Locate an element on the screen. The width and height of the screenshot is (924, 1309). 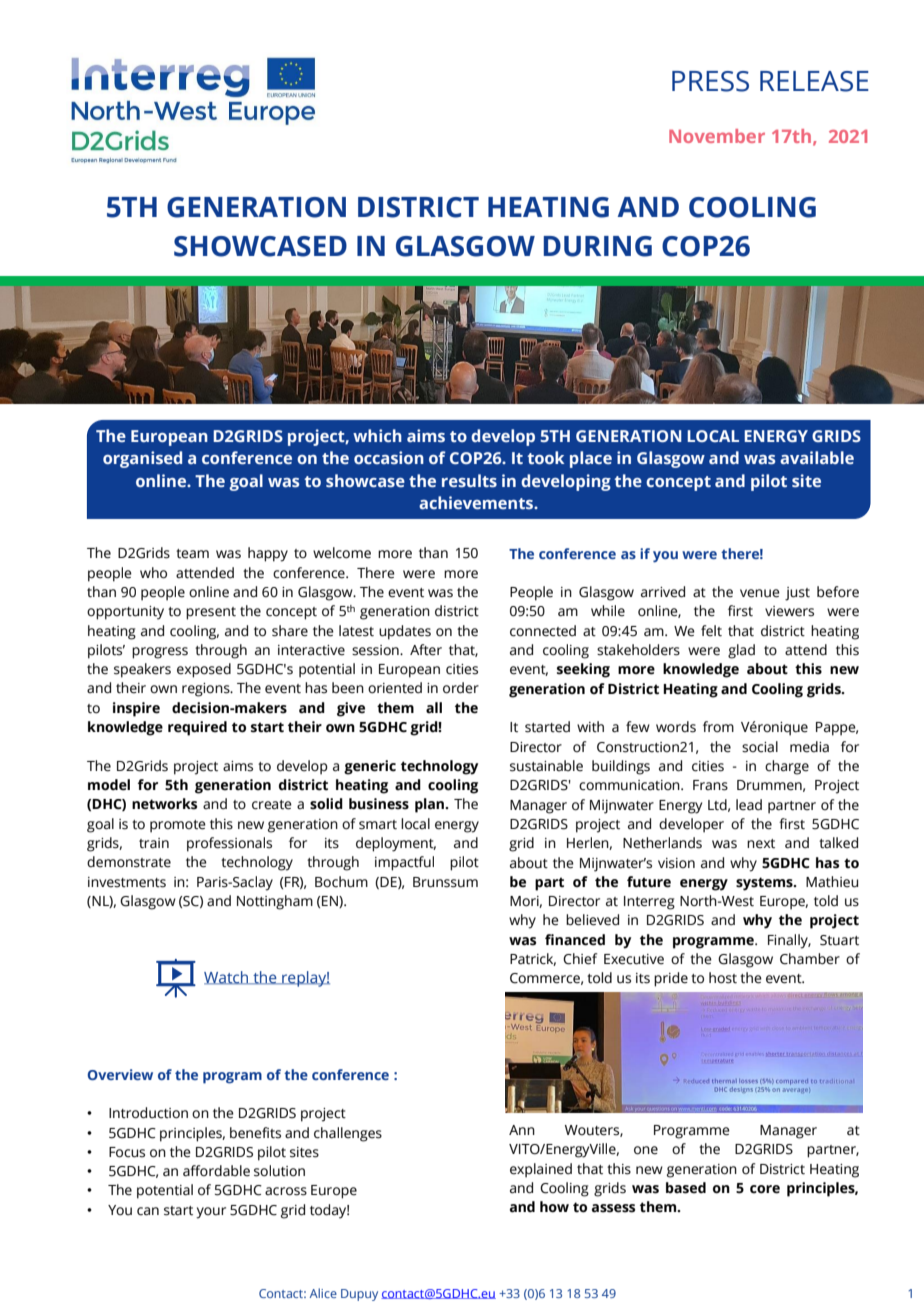
Chief is located at coordinates (580, 959).
